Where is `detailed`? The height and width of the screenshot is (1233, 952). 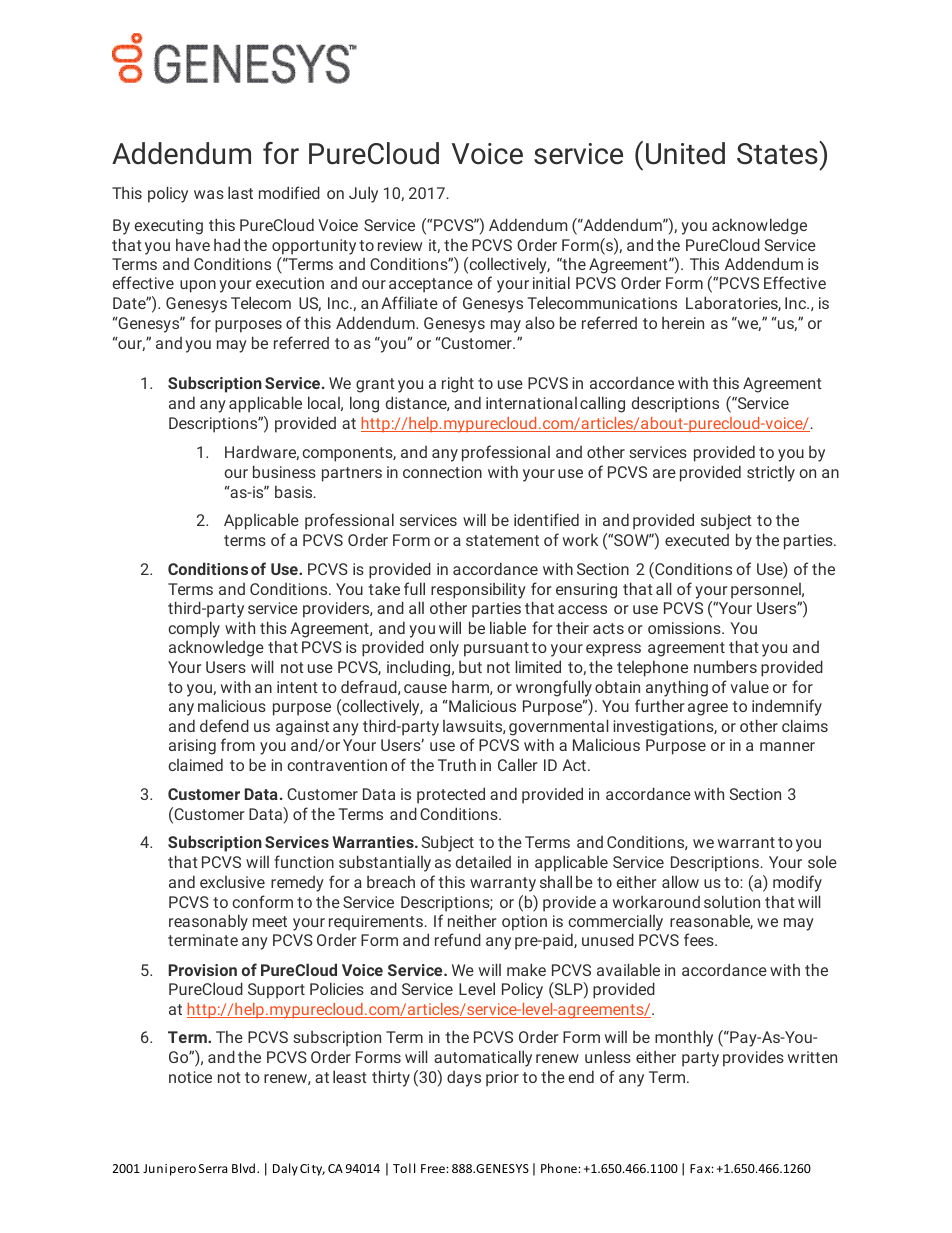
detailed is located at coordinates (483, 861).
